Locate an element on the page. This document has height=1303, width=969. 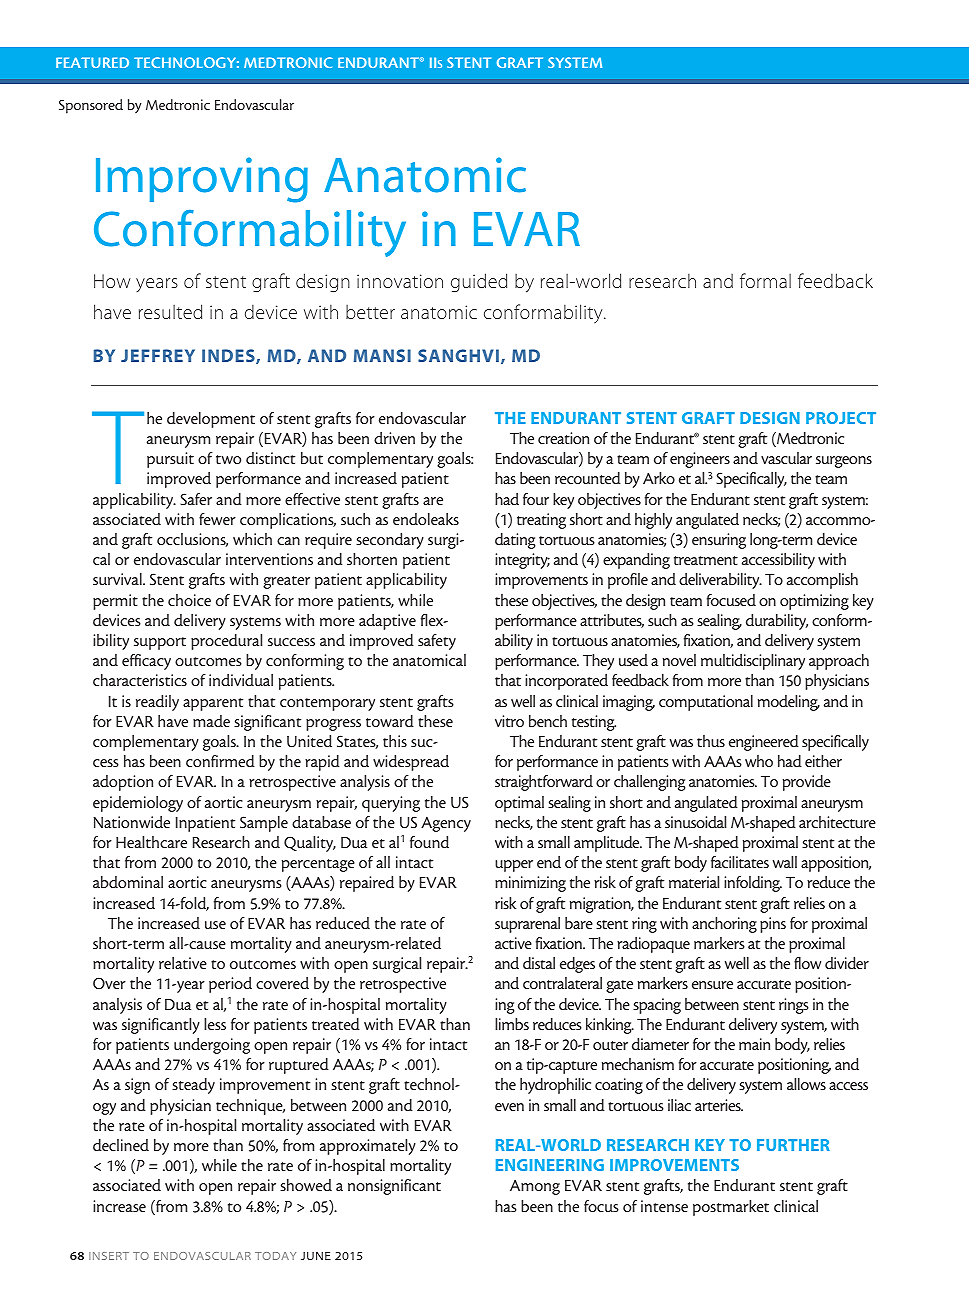
facilitates is located at coordinates (740, 862).
